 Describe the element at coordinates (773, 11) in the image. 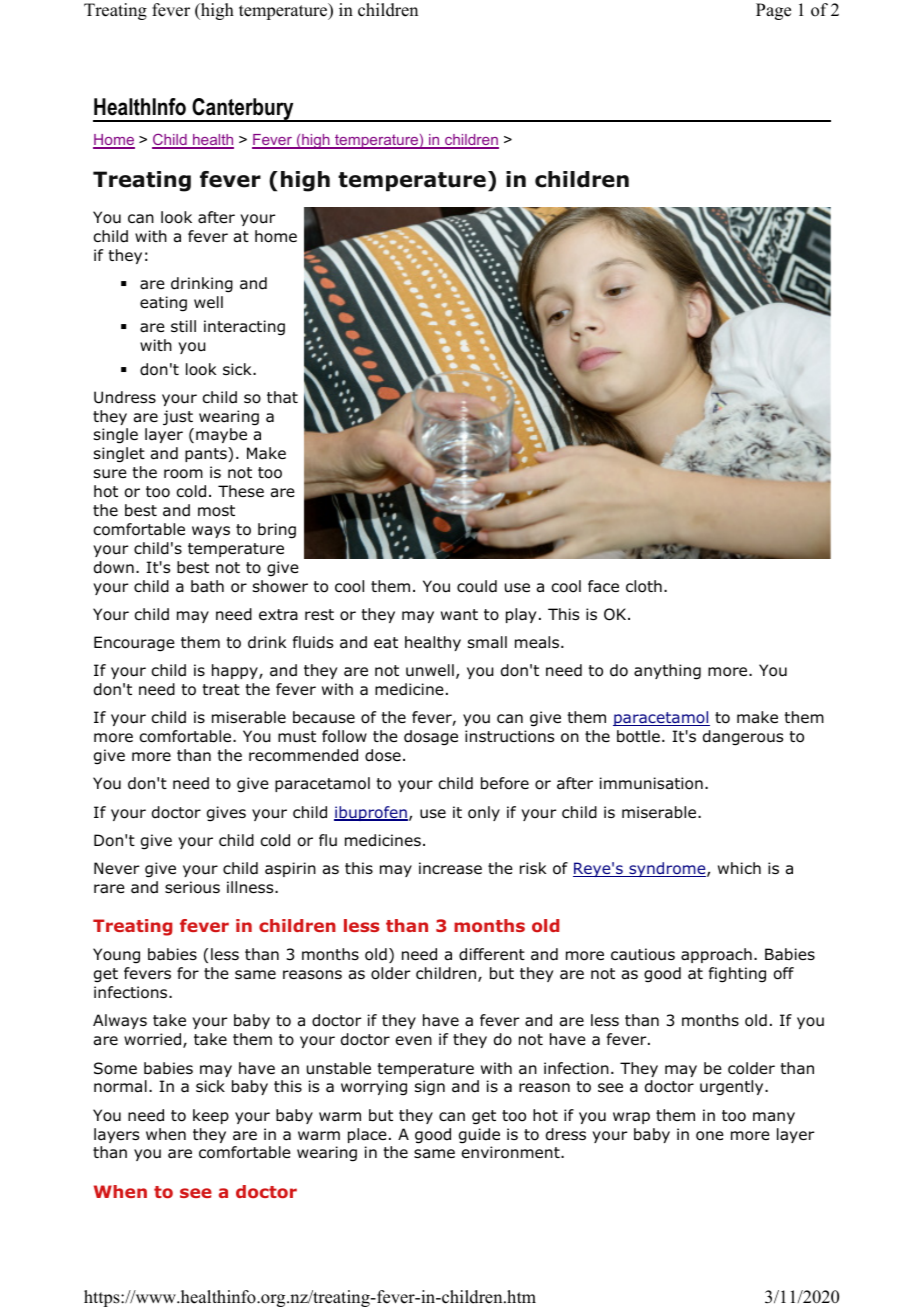

I see `Page` at that location.
